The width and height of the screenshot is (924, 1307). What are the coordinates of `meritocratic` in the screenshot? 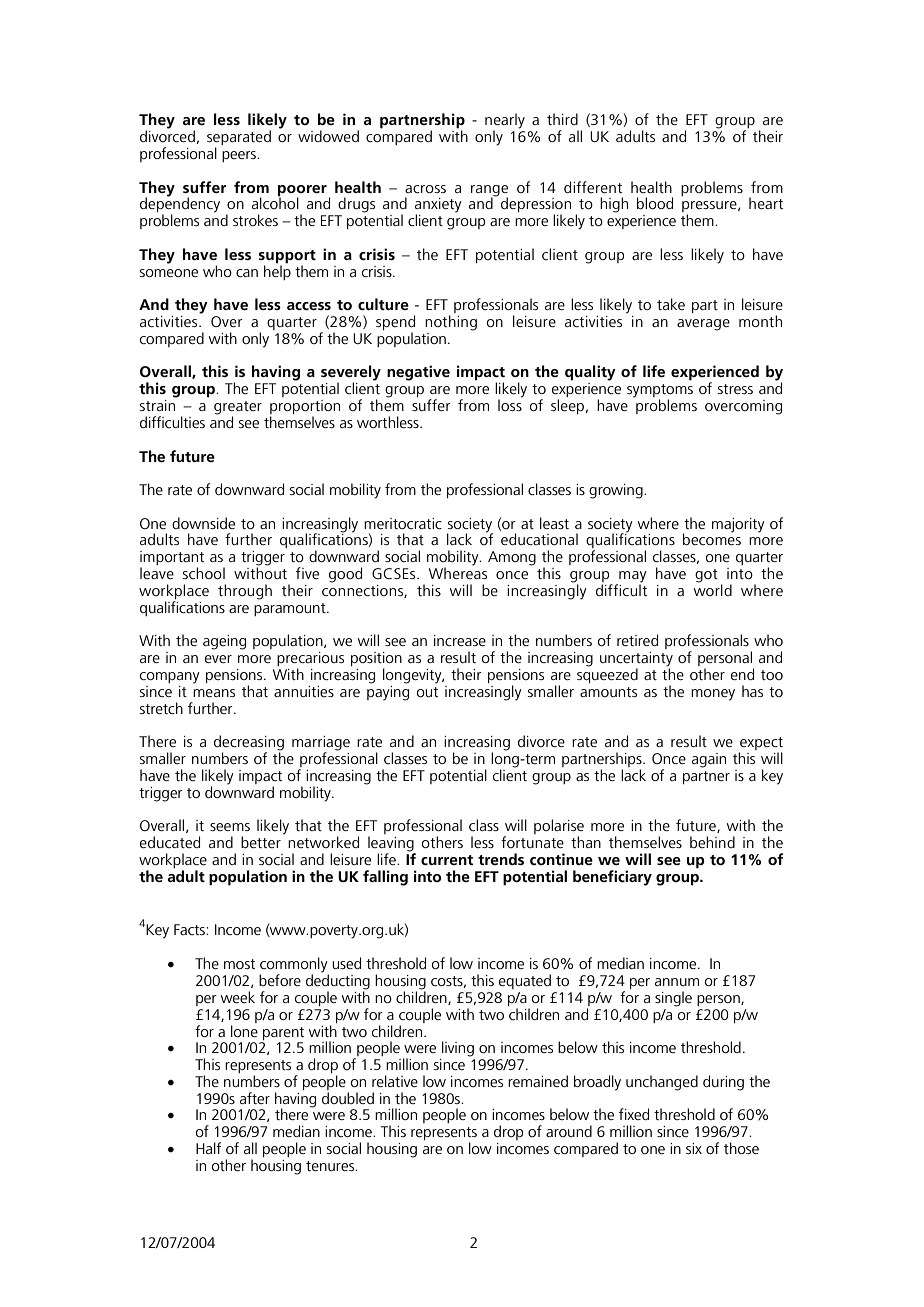 It's located at (403, 523).
